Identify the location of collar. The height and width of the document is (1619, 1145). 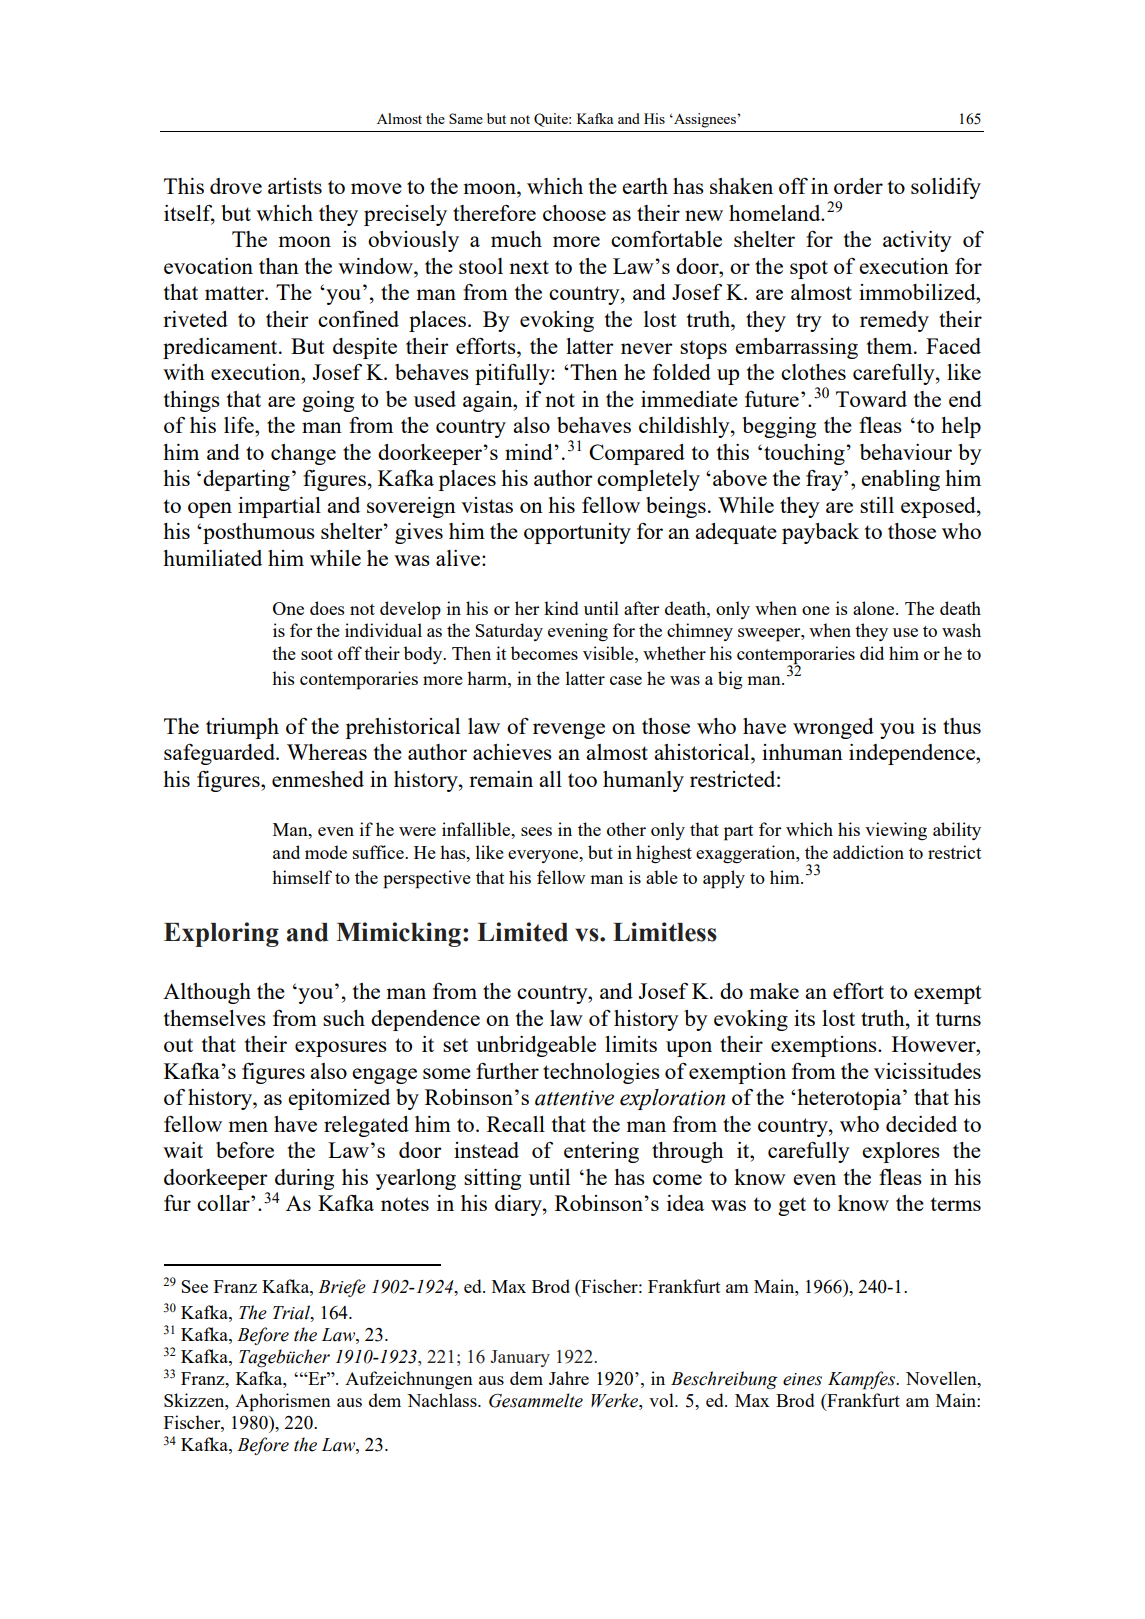
(224, 1203).
